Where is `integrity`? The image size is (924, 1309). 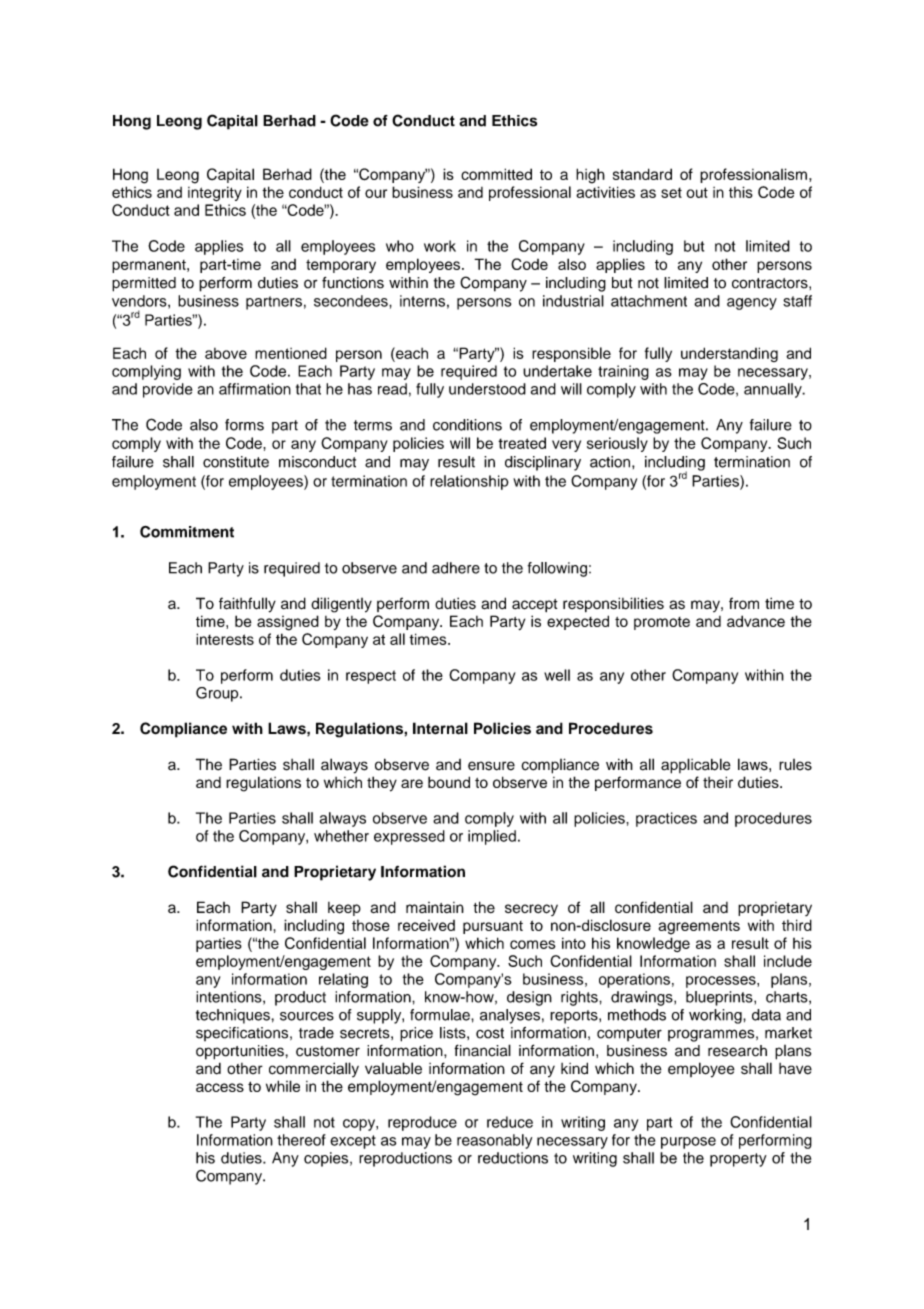
integrity is located at coordinates (215, 194).
